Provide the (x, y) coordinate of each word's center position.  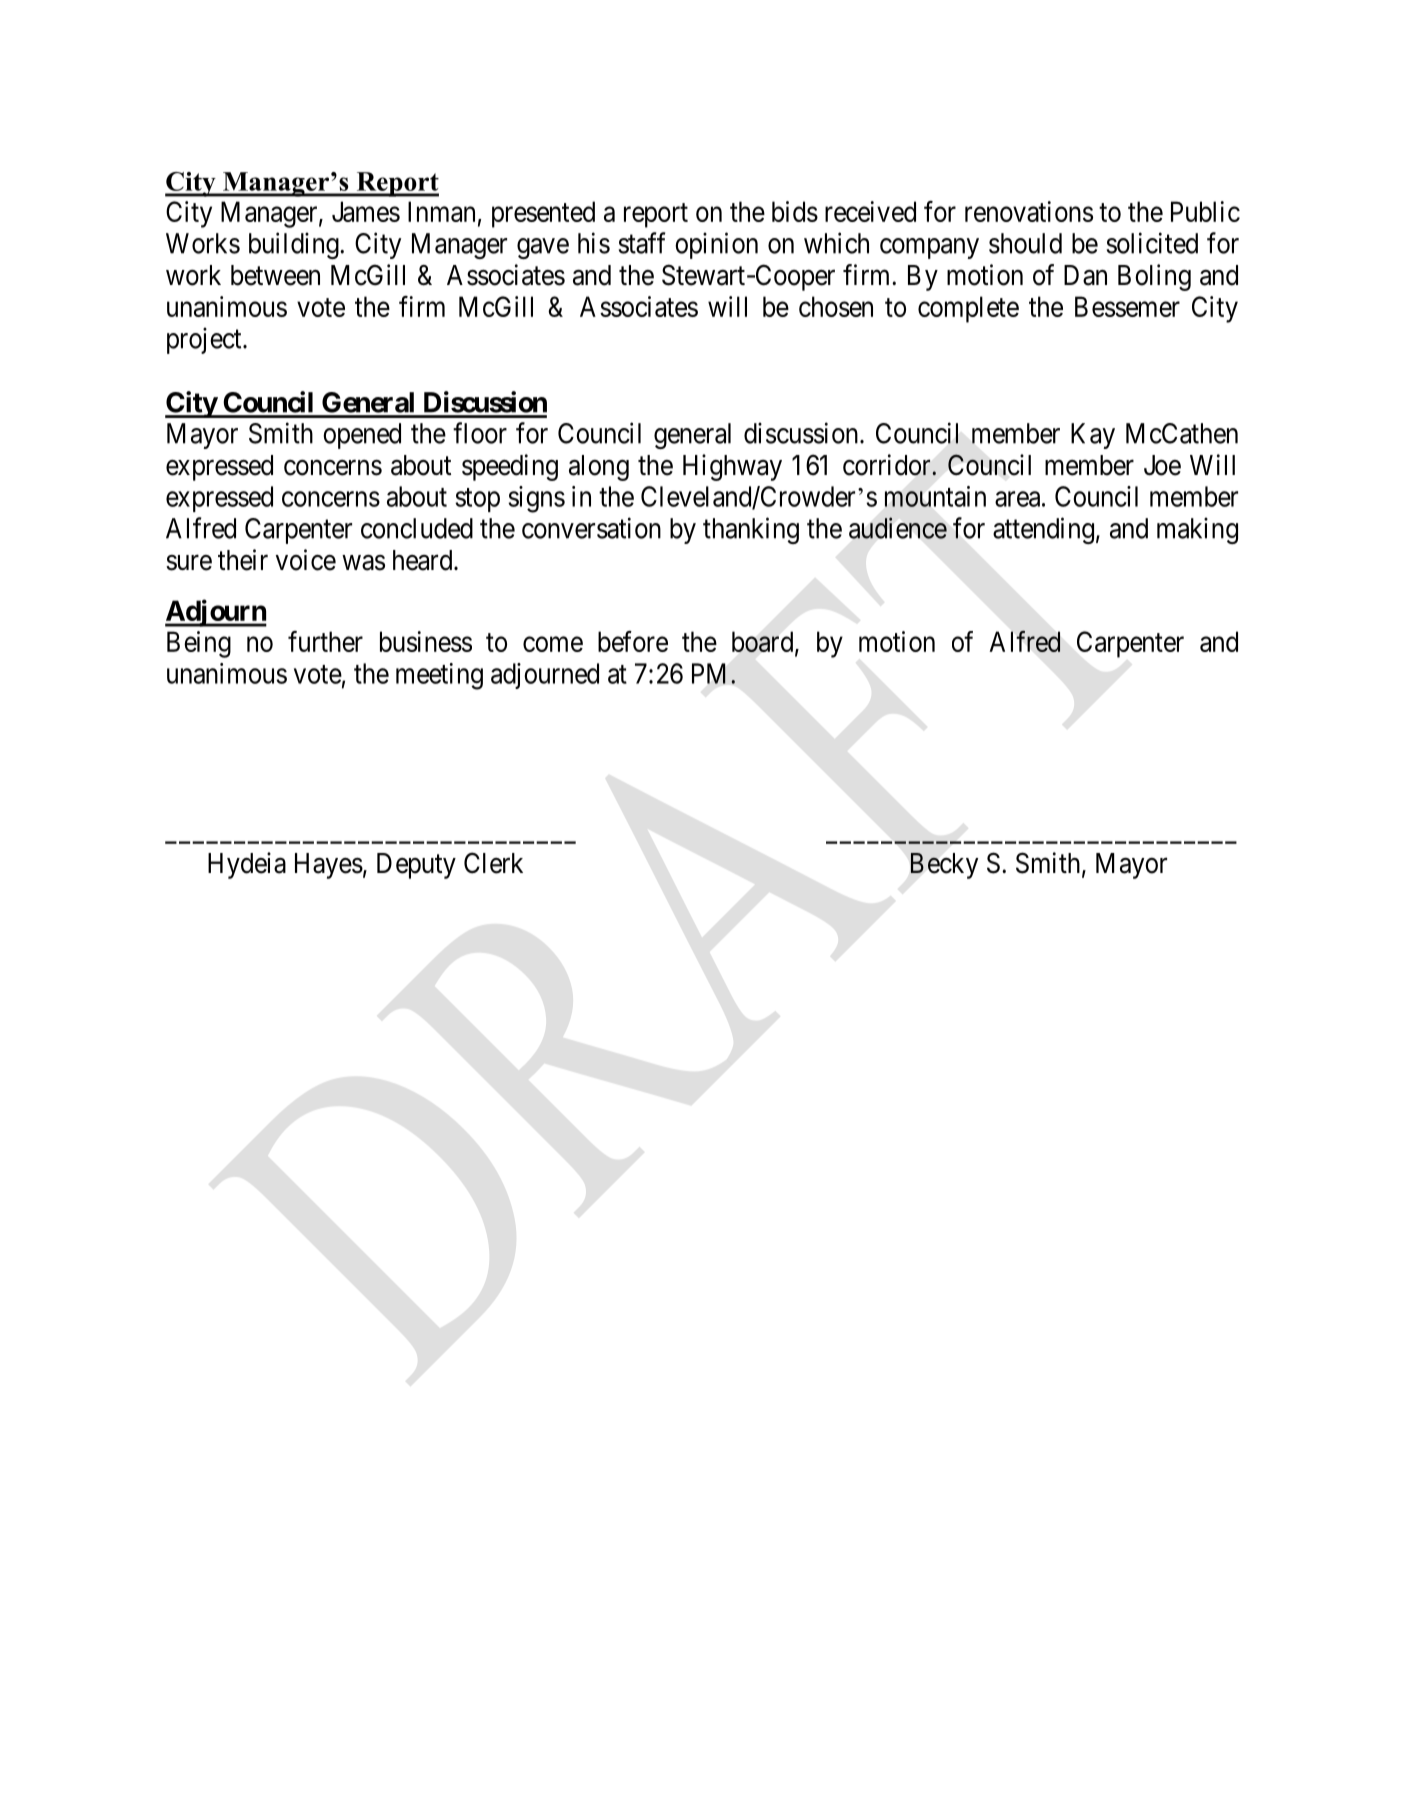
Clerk (493, 863)
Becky (944, 866)
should (1025, 243)
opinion (716, 245)
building (295, 245)
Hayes (329, 866)
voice (306, 560)
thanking (751, 530)
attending (1043, 530)
